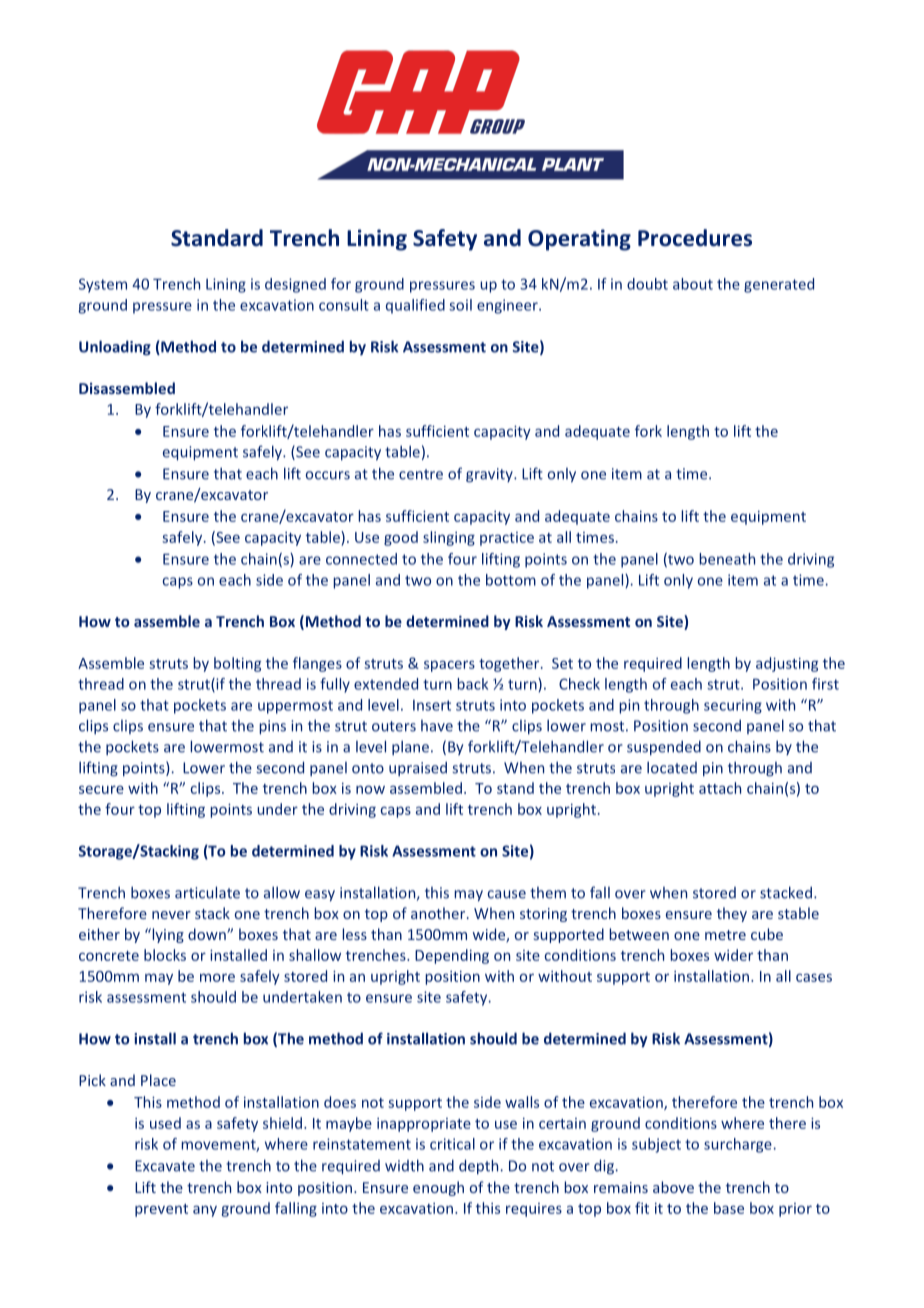  What do you see at coordinates (328, 475) in the screenshot?
I see `occurs` at bounding box center [328, 475].
